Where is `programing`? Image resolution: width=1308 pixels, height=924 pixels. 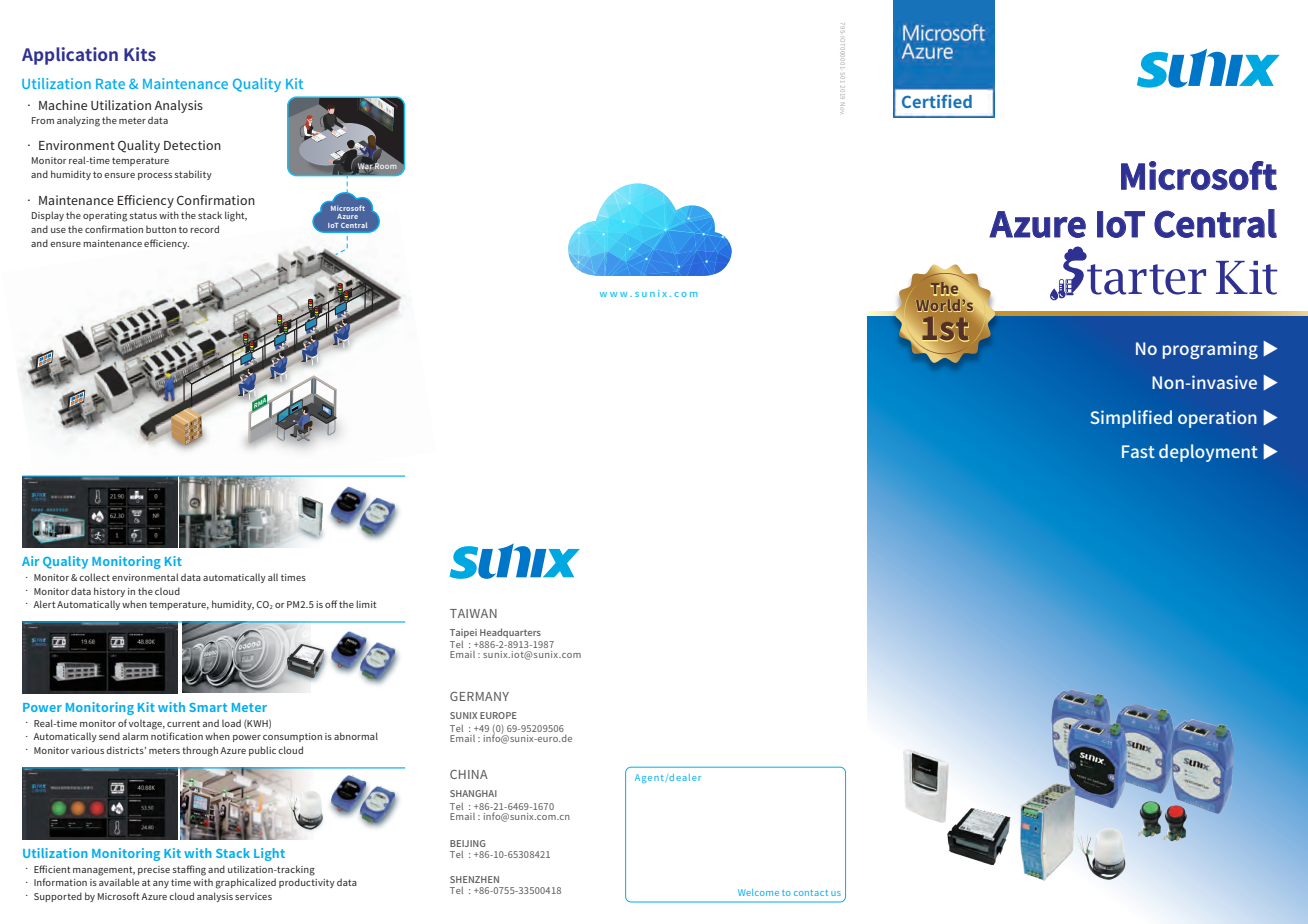 programing is located at coordinates (1210, 350).
